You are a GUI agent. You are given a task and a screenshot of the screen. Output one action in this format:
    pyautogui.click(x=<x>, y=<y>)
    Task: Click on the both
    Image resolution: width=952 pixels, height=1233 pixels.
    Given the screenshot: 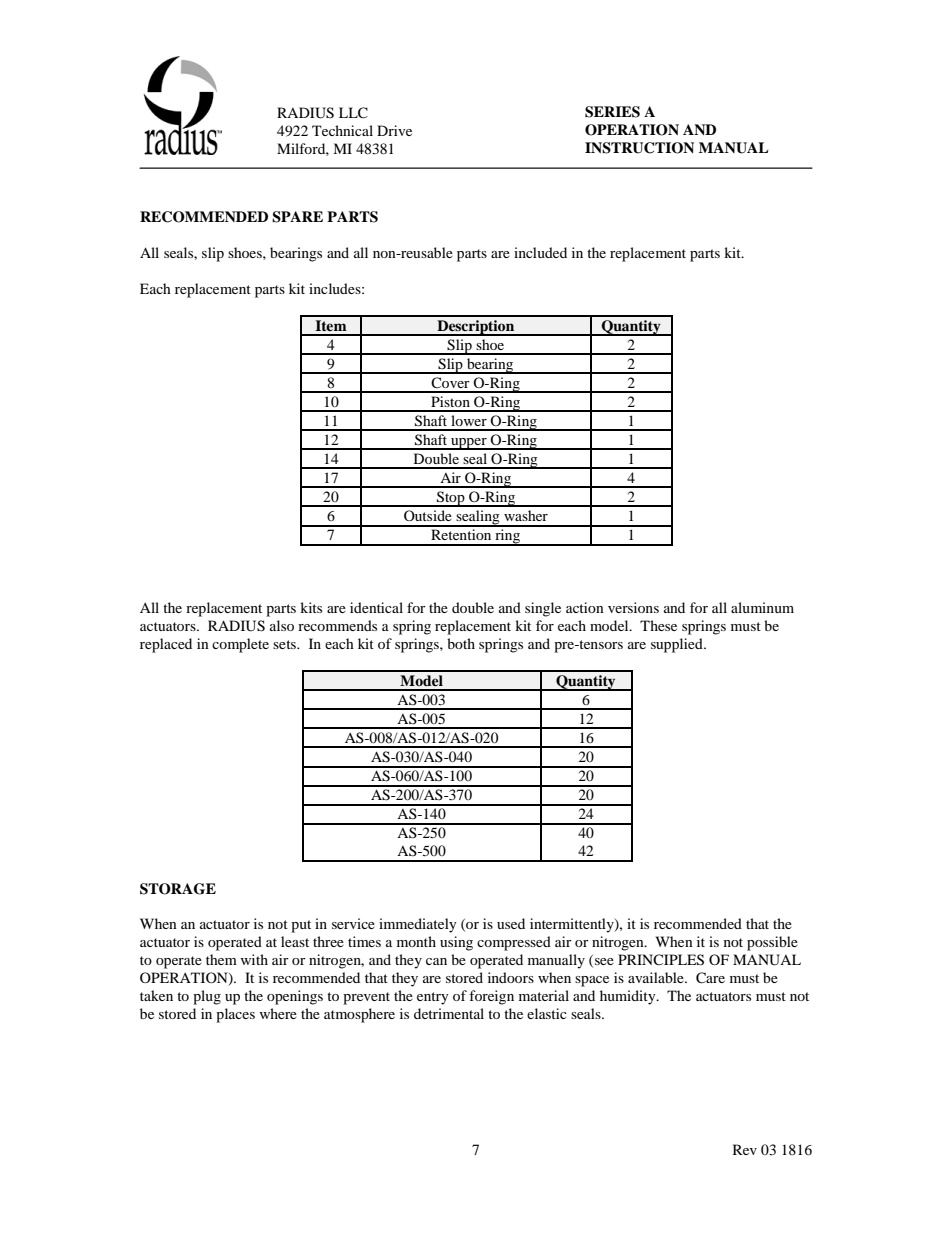 What is the action you would take?
    pyautogui.click(x=461, y=643)
